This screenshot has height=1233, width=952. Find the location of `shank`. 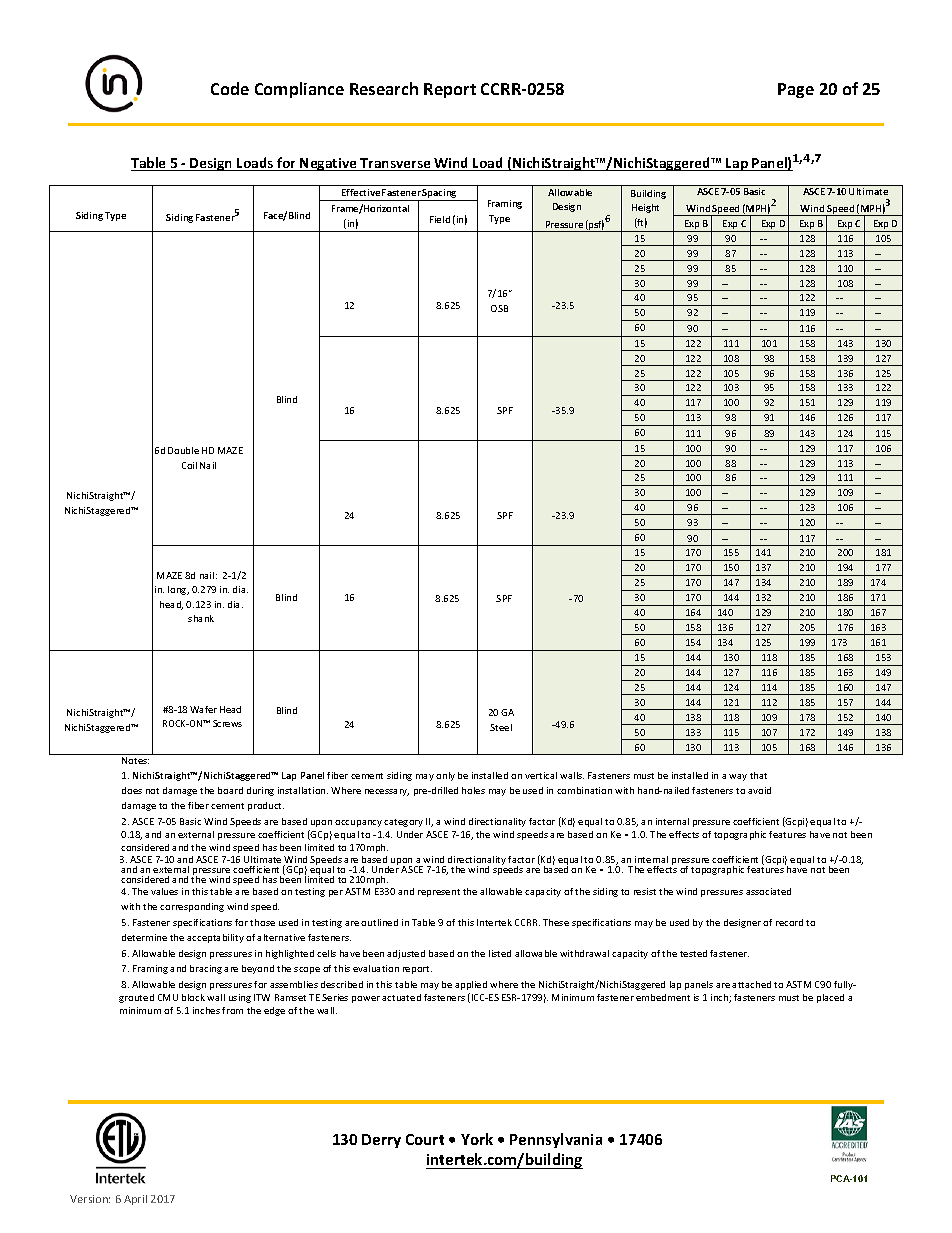

shank is located at coordinates (201, 618).
